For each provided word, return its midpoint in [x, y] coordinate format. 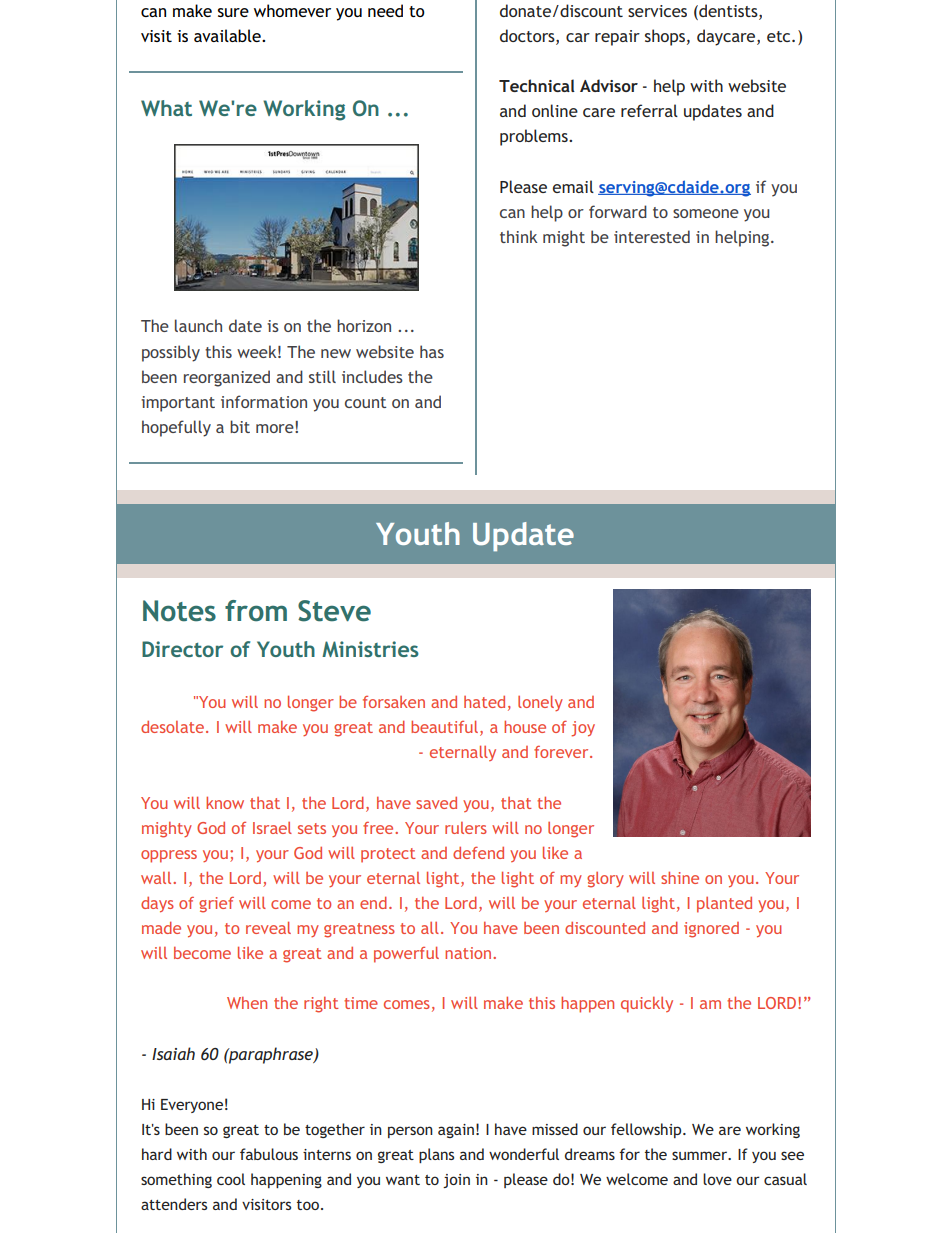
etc [780, 36]
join [456, 1181]
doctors [528, 35]
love [717, 1179]
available [228, 35]
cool [231, 1179]
